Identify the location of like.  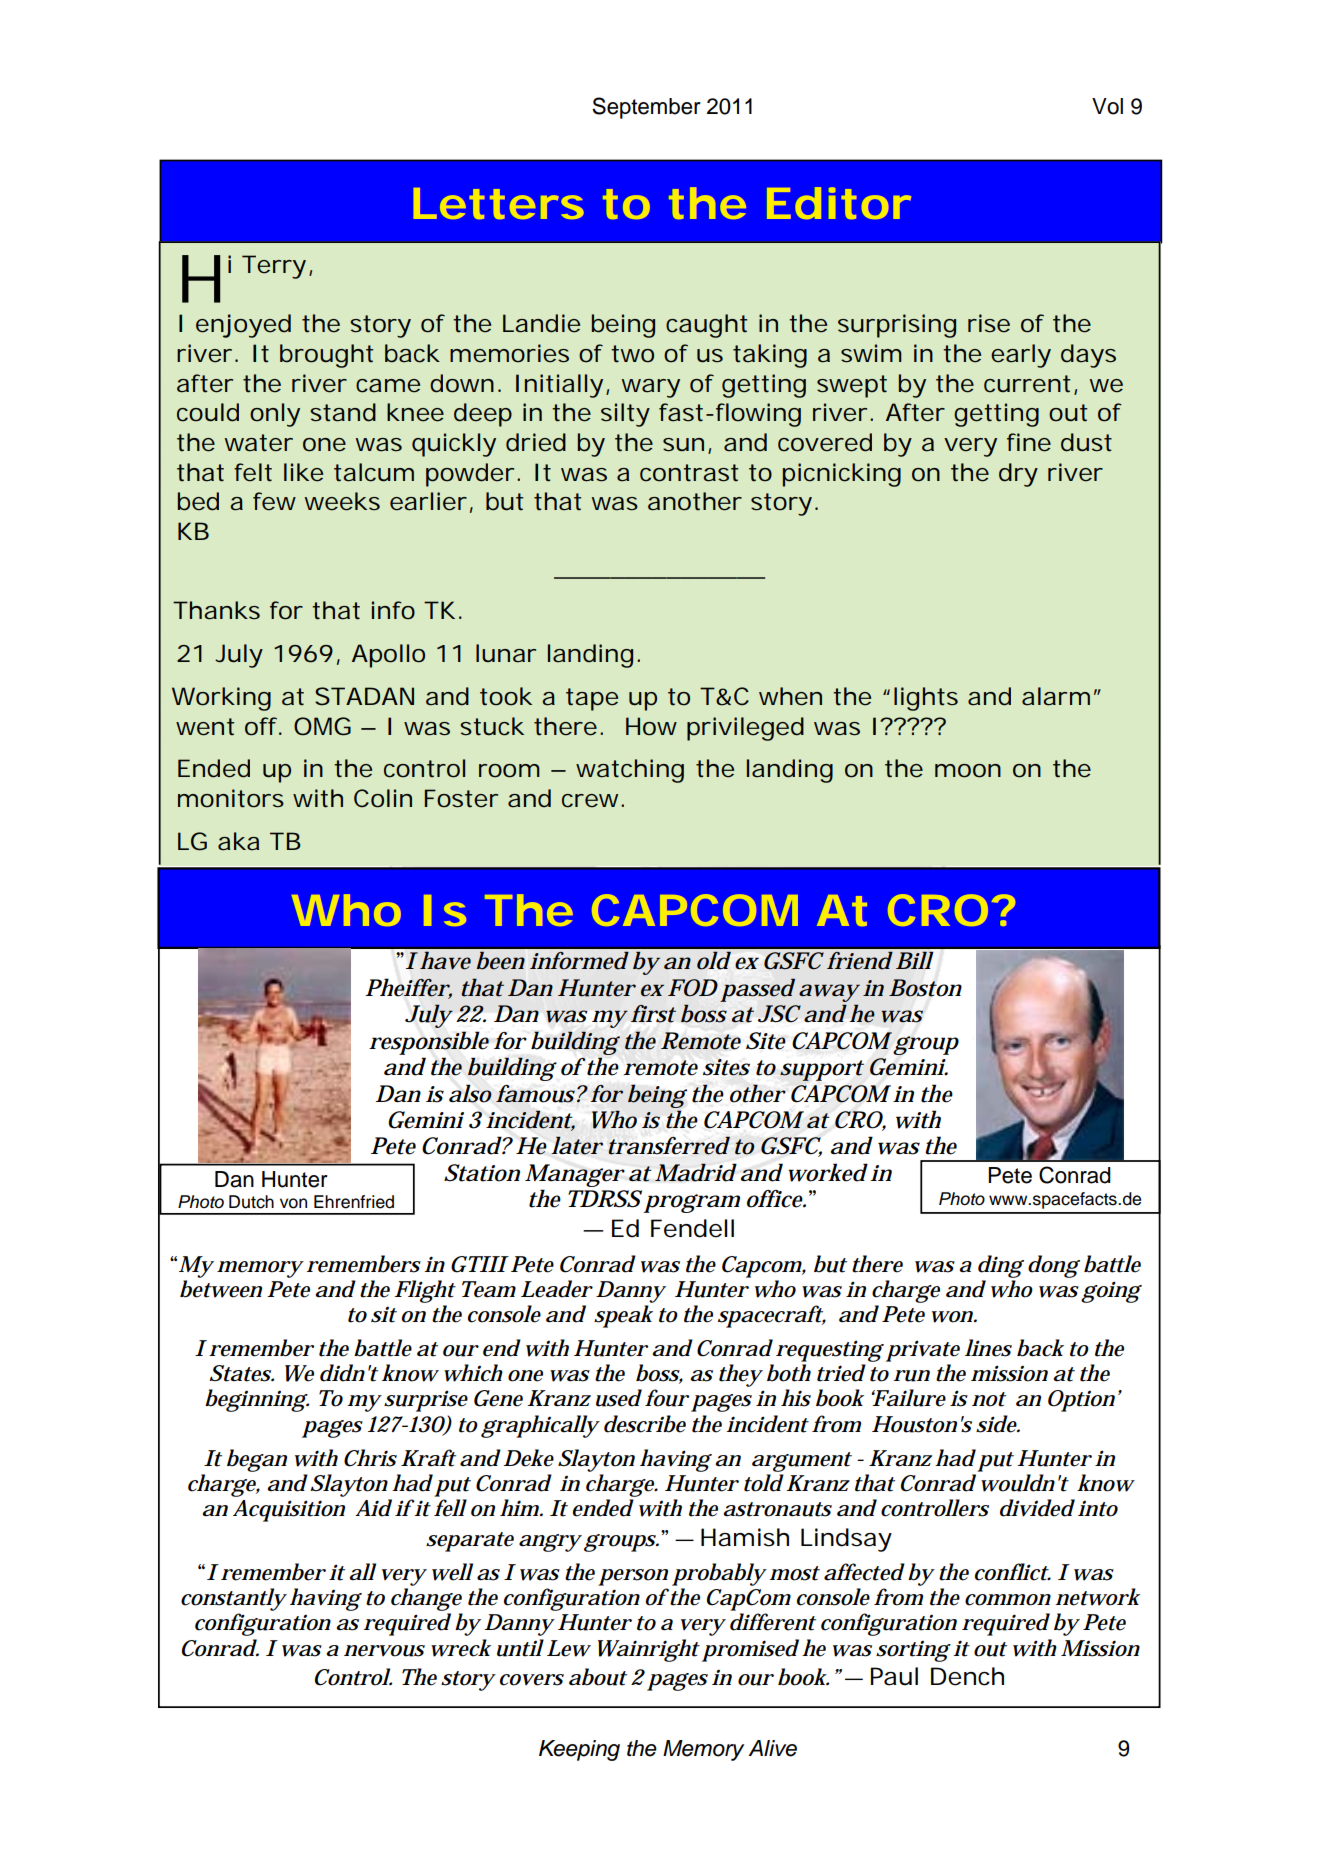
(303, 472).
